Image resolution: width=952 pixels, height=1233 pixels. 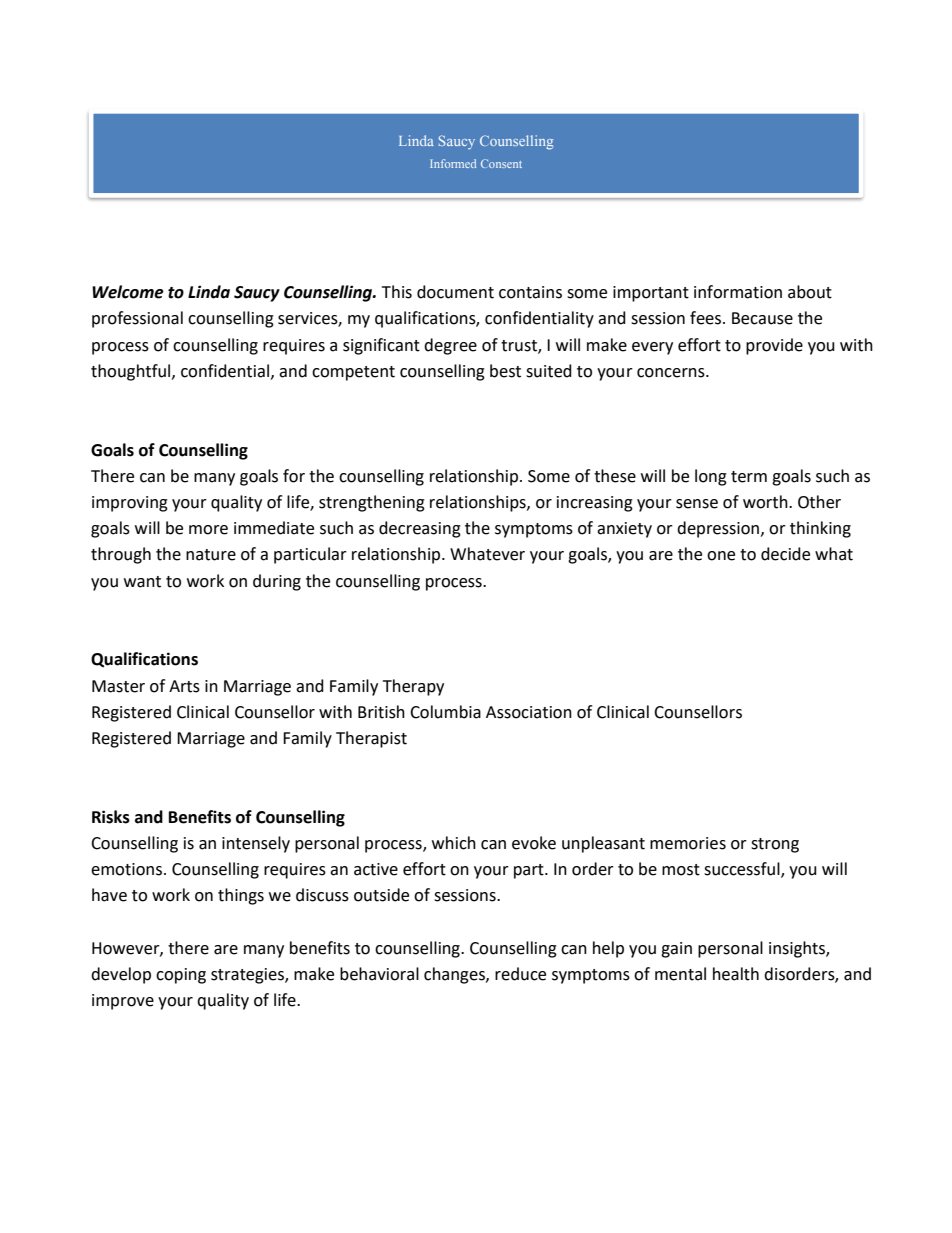 I want to click on changes, so click(x=455, y=975).
